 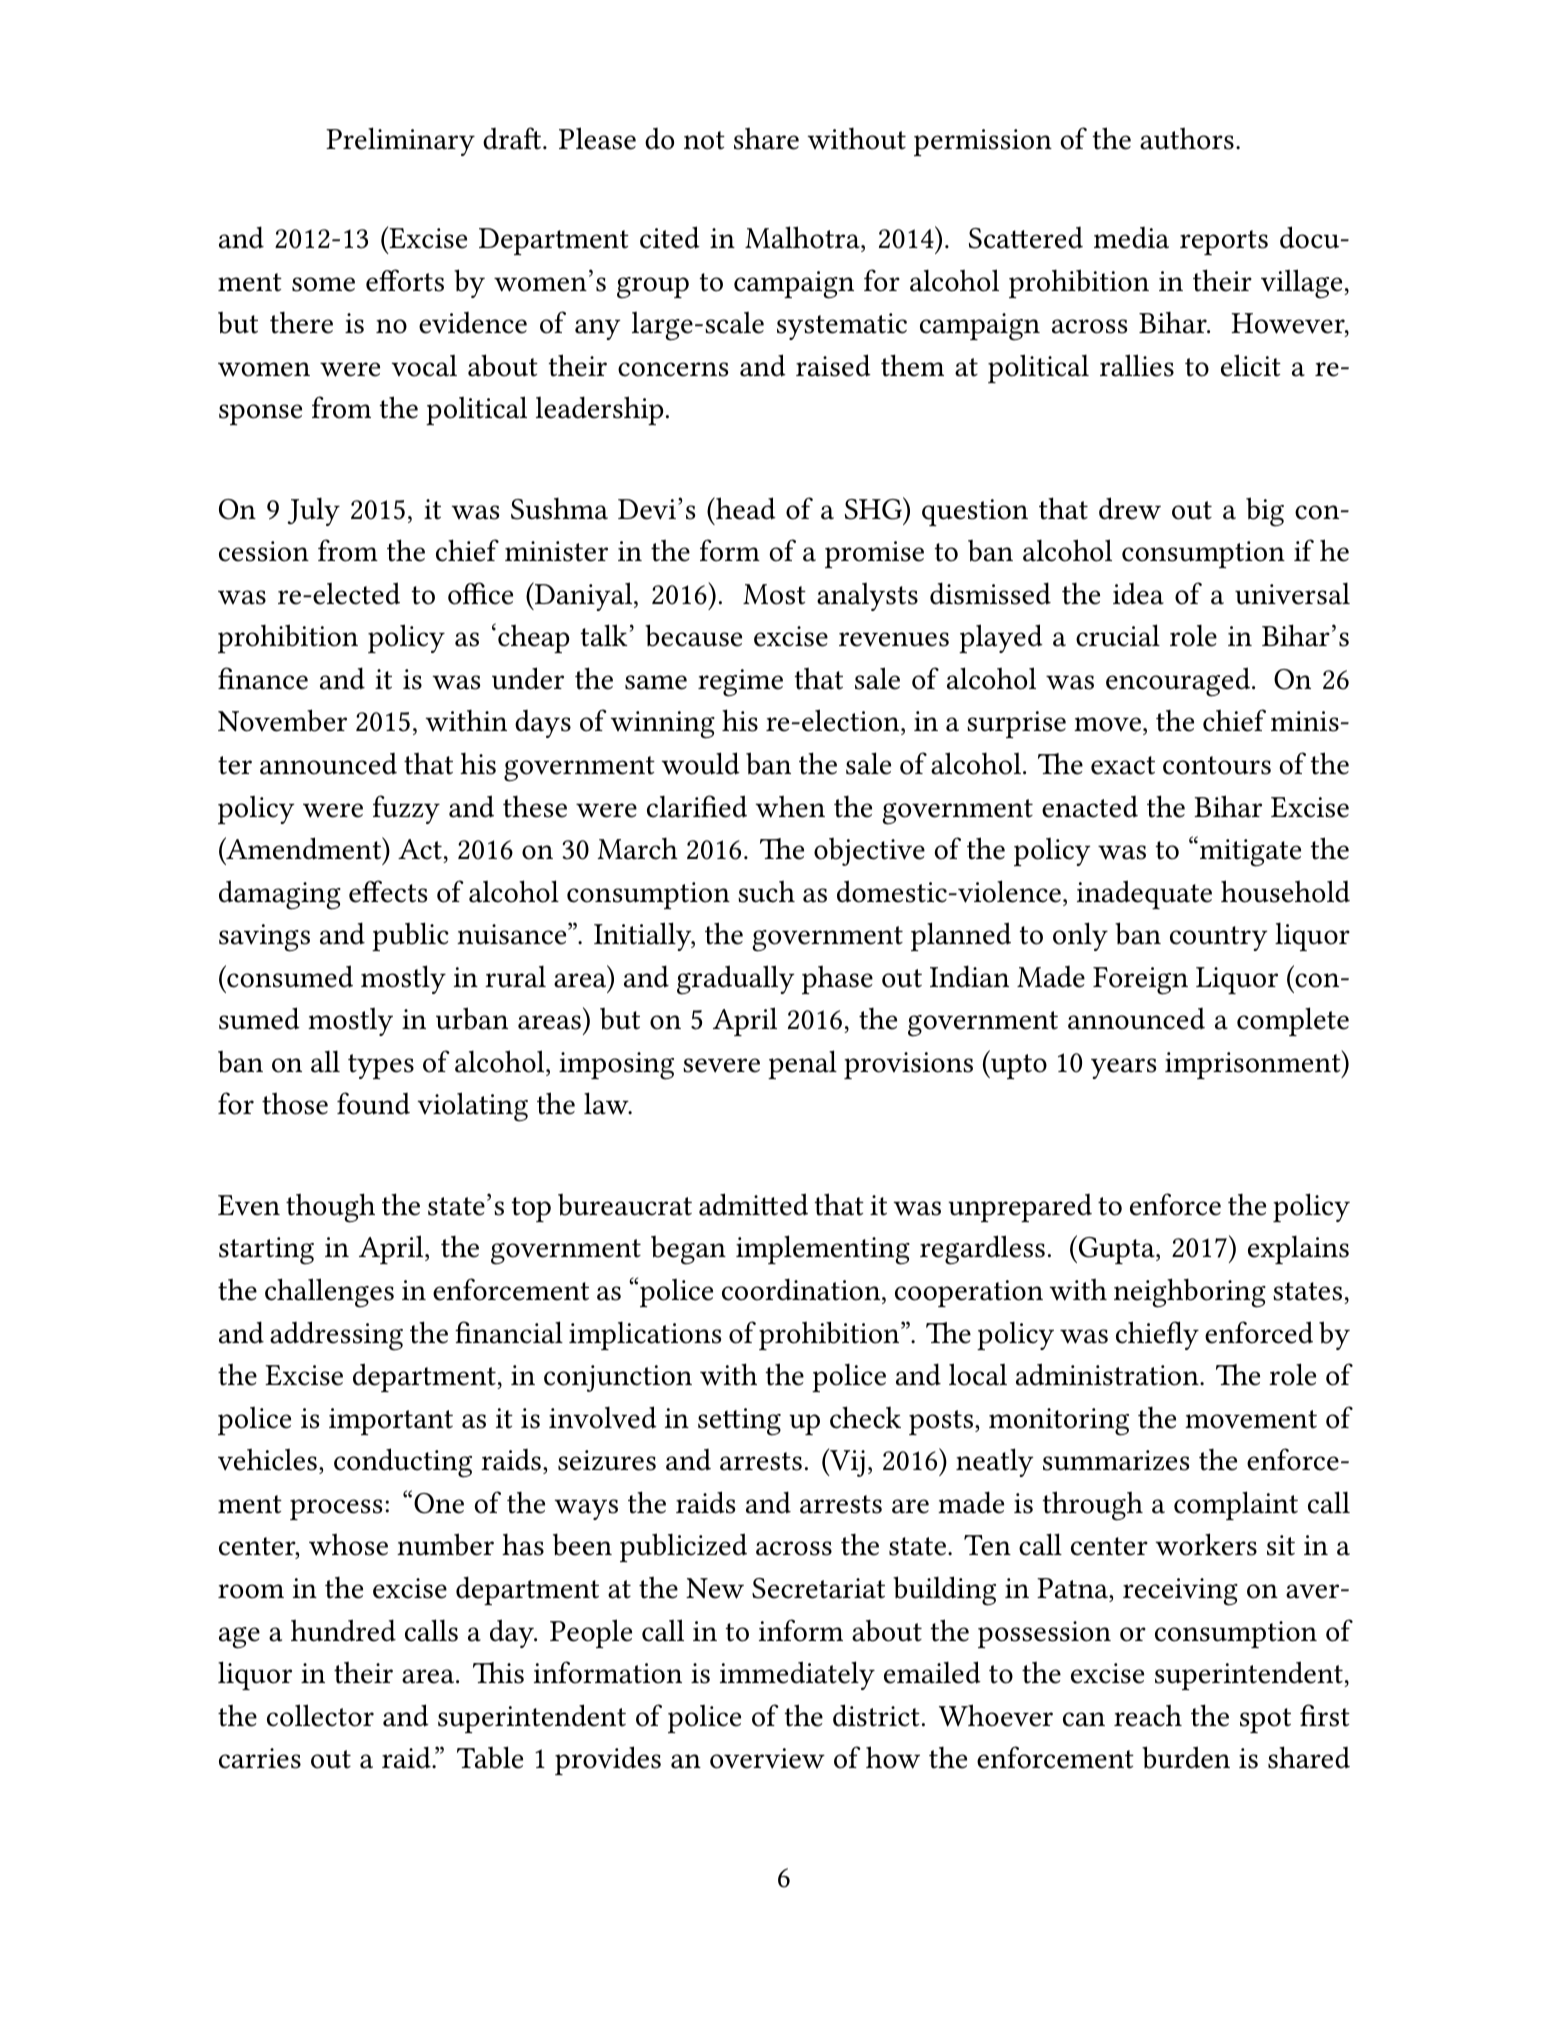 What do you see at coordinates (320, 1715) in the image?
I see `collector` at bounding box center [320, 1715].
